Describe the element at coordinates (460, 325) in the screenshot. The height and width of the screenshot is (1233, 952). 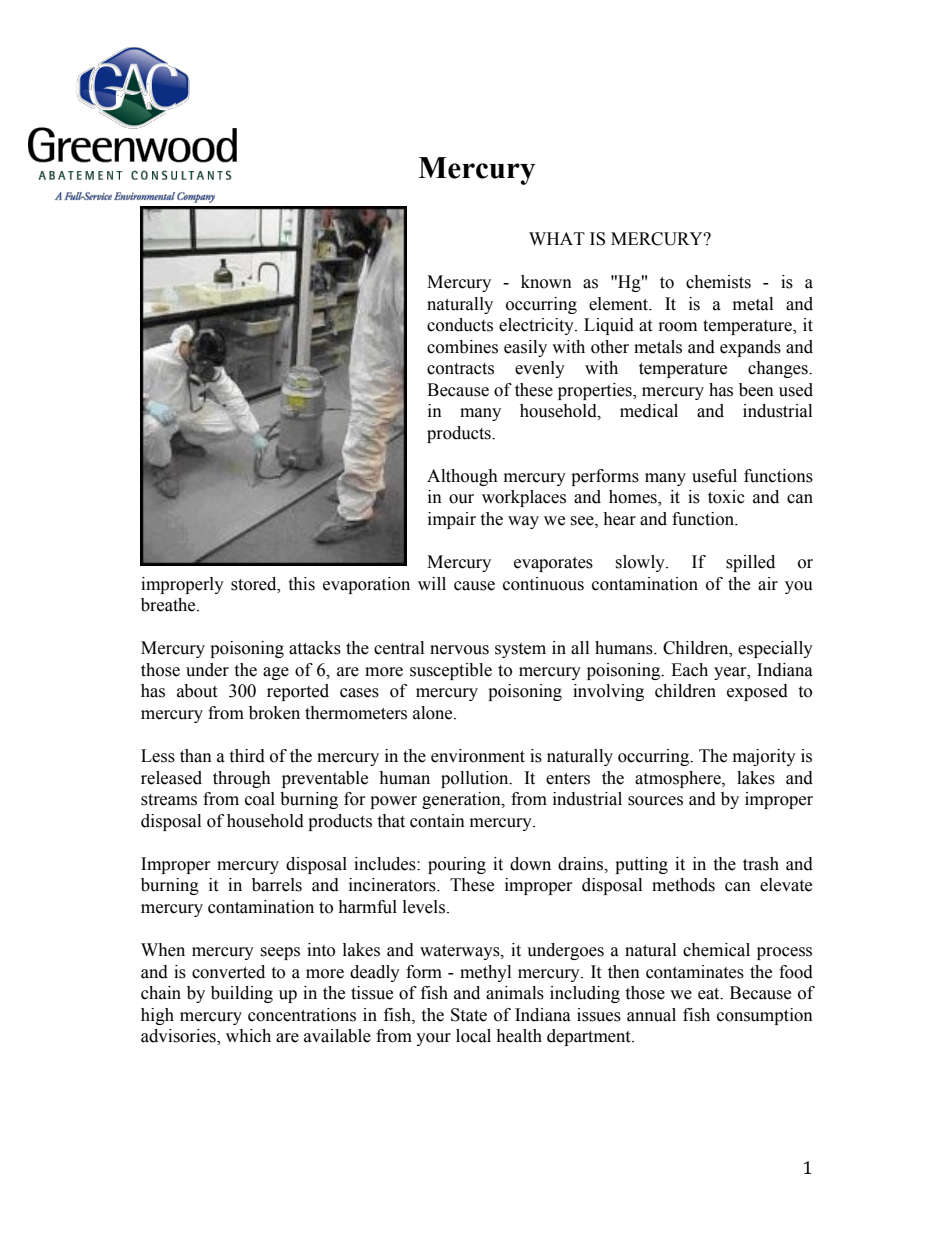
I see `conducts` at that location.
